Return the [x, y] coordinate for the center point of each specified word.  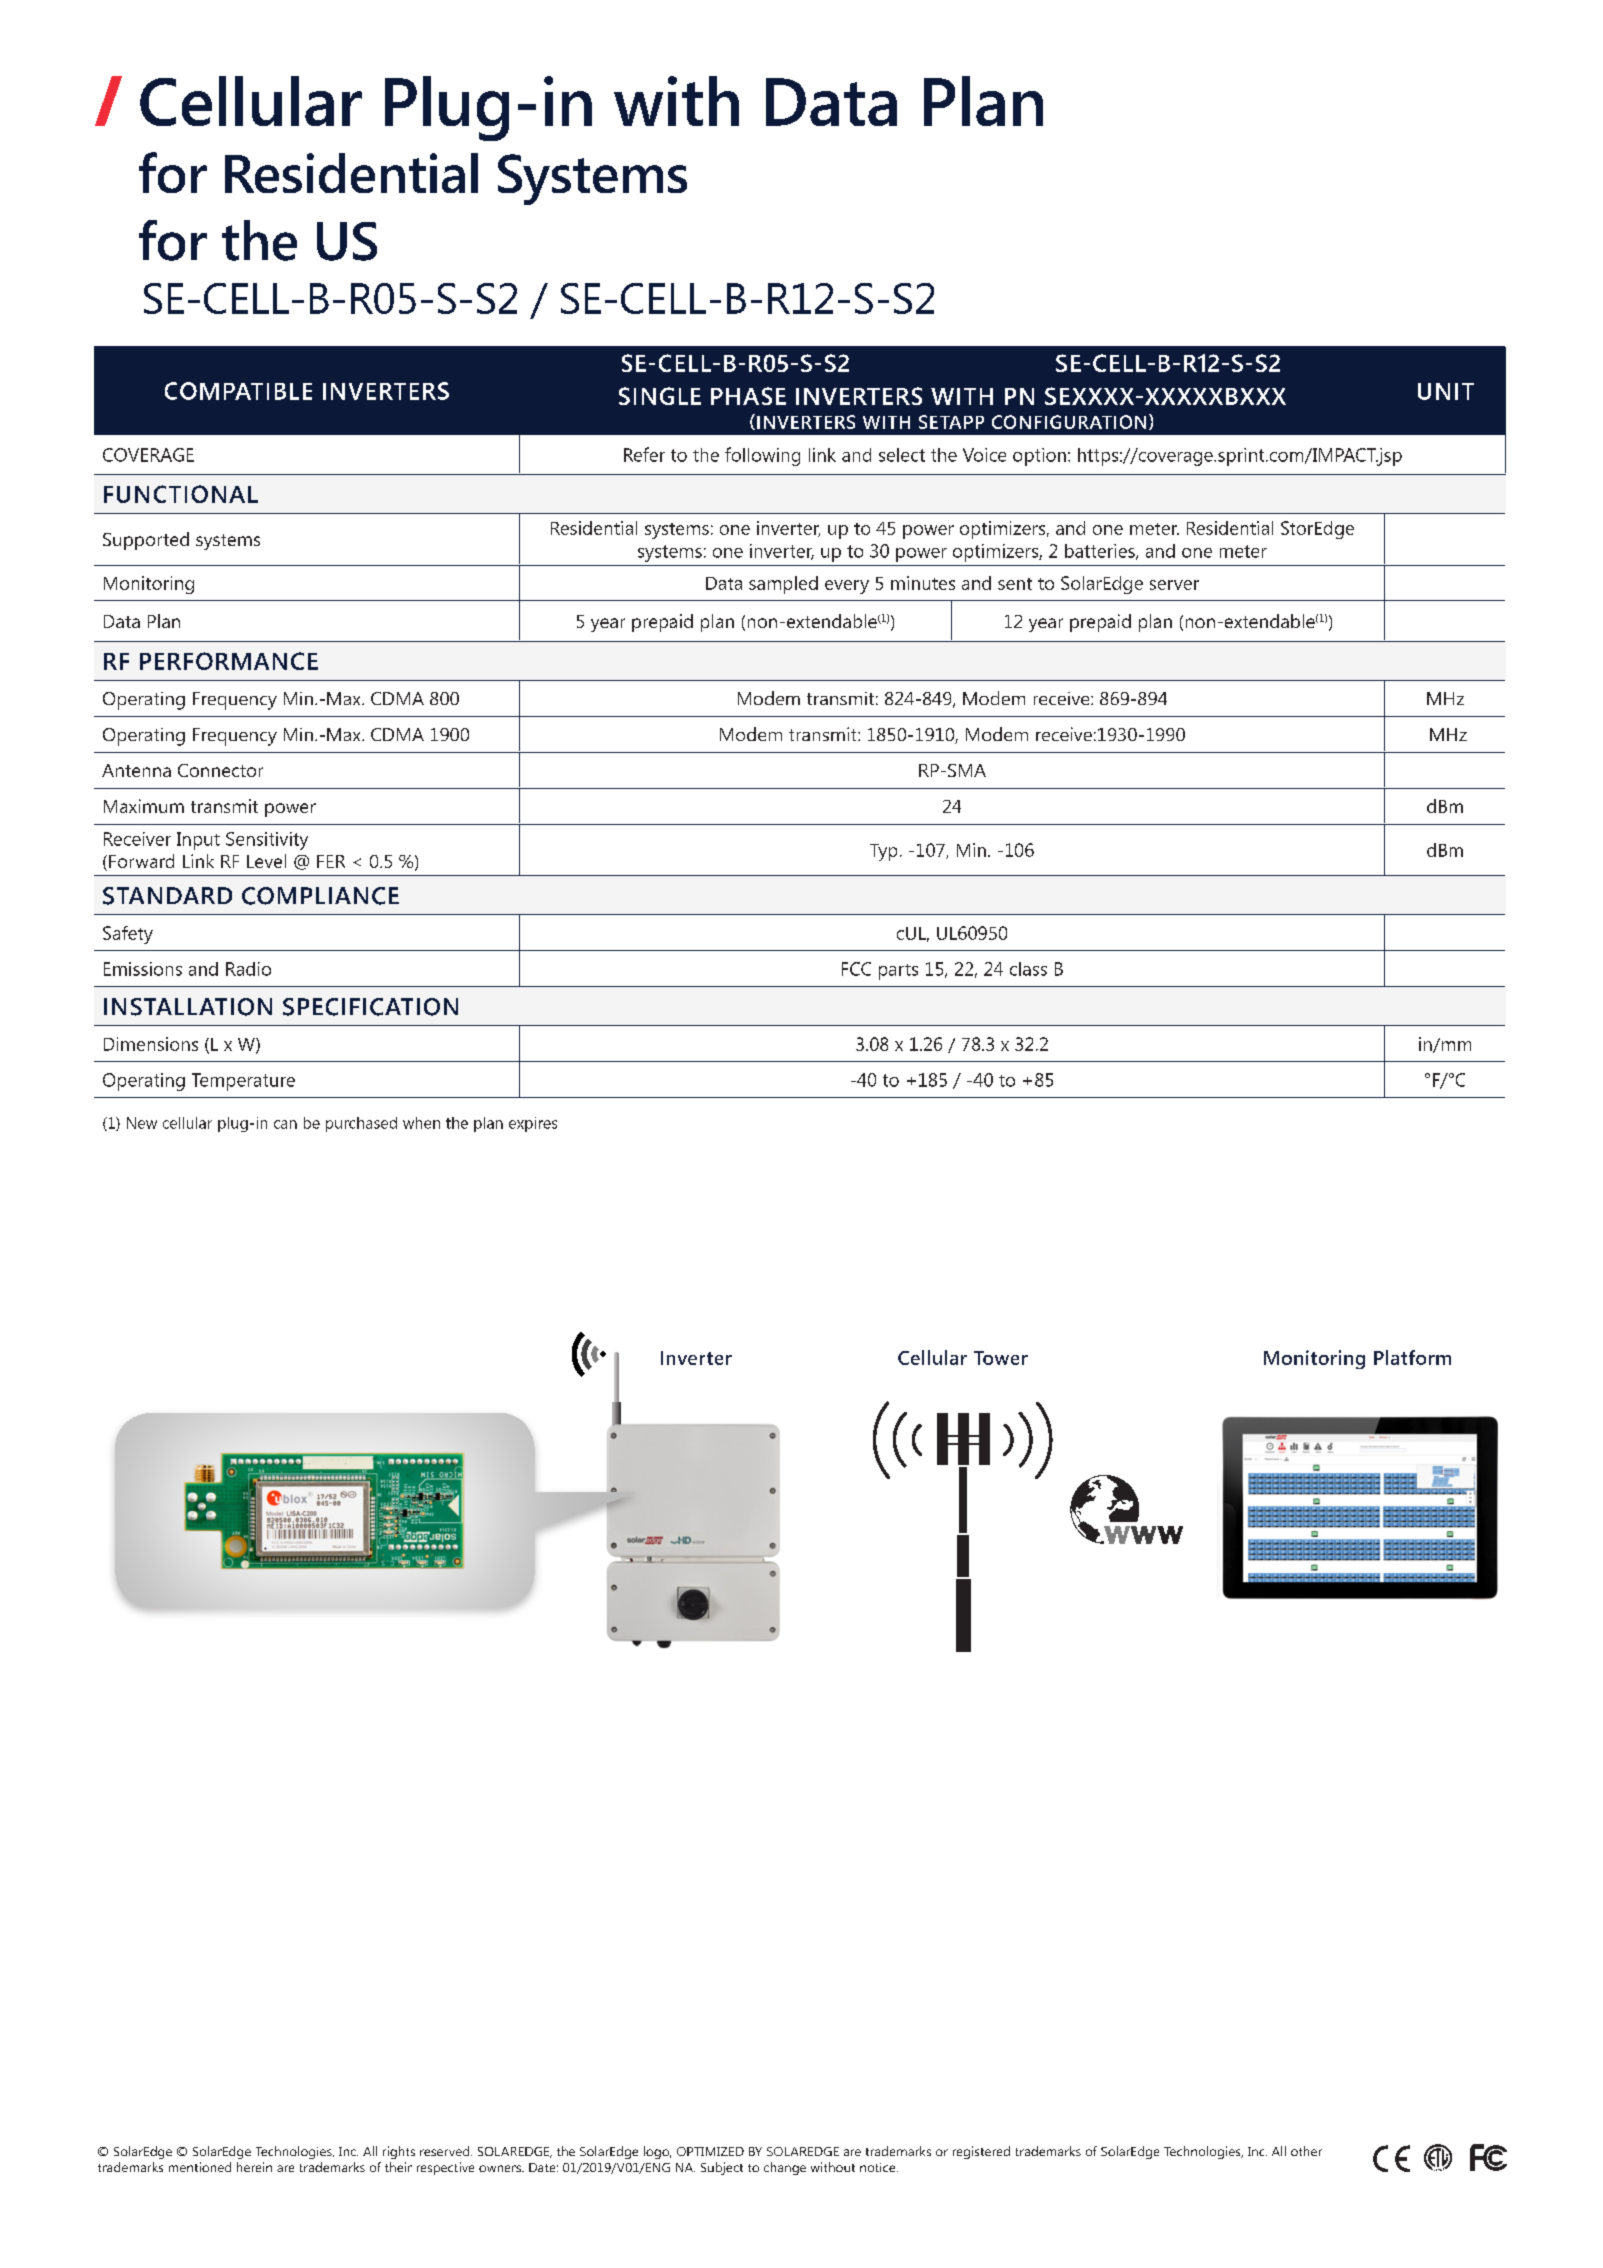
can [285, 1124]
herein [254, 2167]
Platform [1412, 1357]
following [762, 456]
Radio [248, 969]
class [1028, 969]
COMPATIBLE [238, 391]
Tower [1001, 1358]
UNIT [1446, 391]
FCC [856, 969]
